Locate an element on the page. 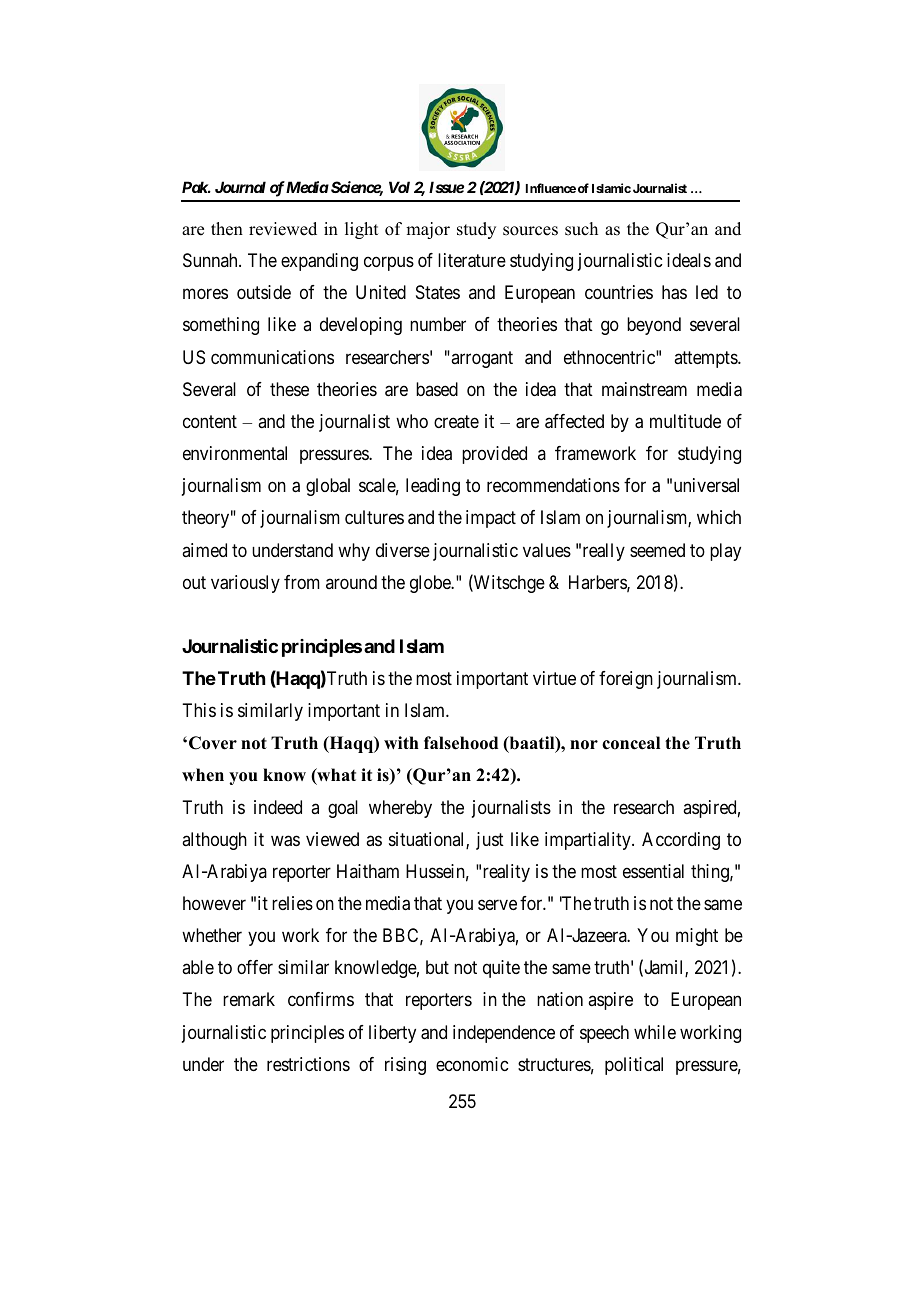  Issue is located at coordinates (446, 187).
